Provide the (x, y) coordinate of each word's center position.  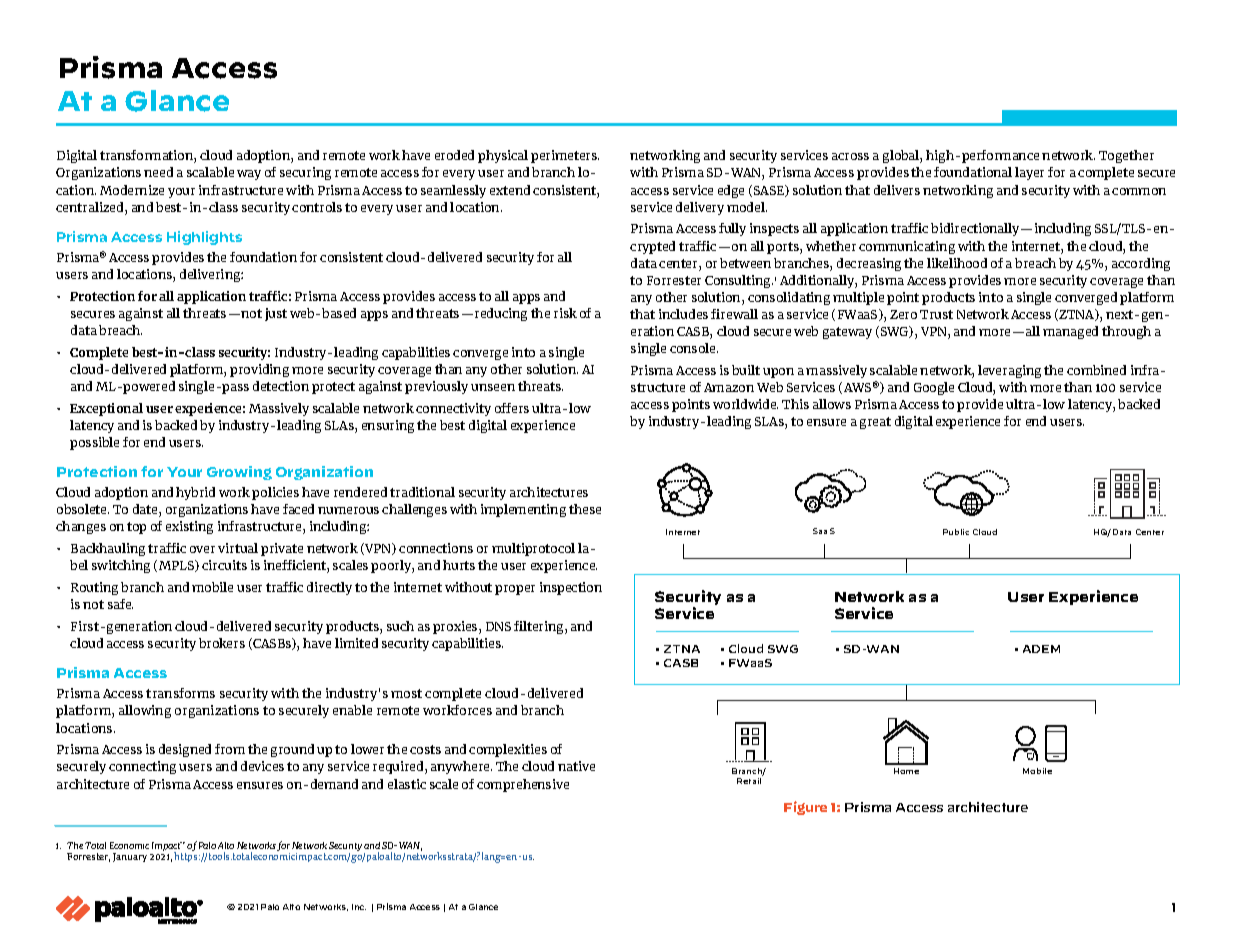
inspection (571, 588)
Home (906, 771)
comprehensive (523, 785)
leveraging (1009, 371)
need (158, 172)
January (130, 857)
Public (956, 532)
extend (510, 190)
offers (512, 408)
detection (281, 386)
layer (1029, 173)
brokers (222, 643)
